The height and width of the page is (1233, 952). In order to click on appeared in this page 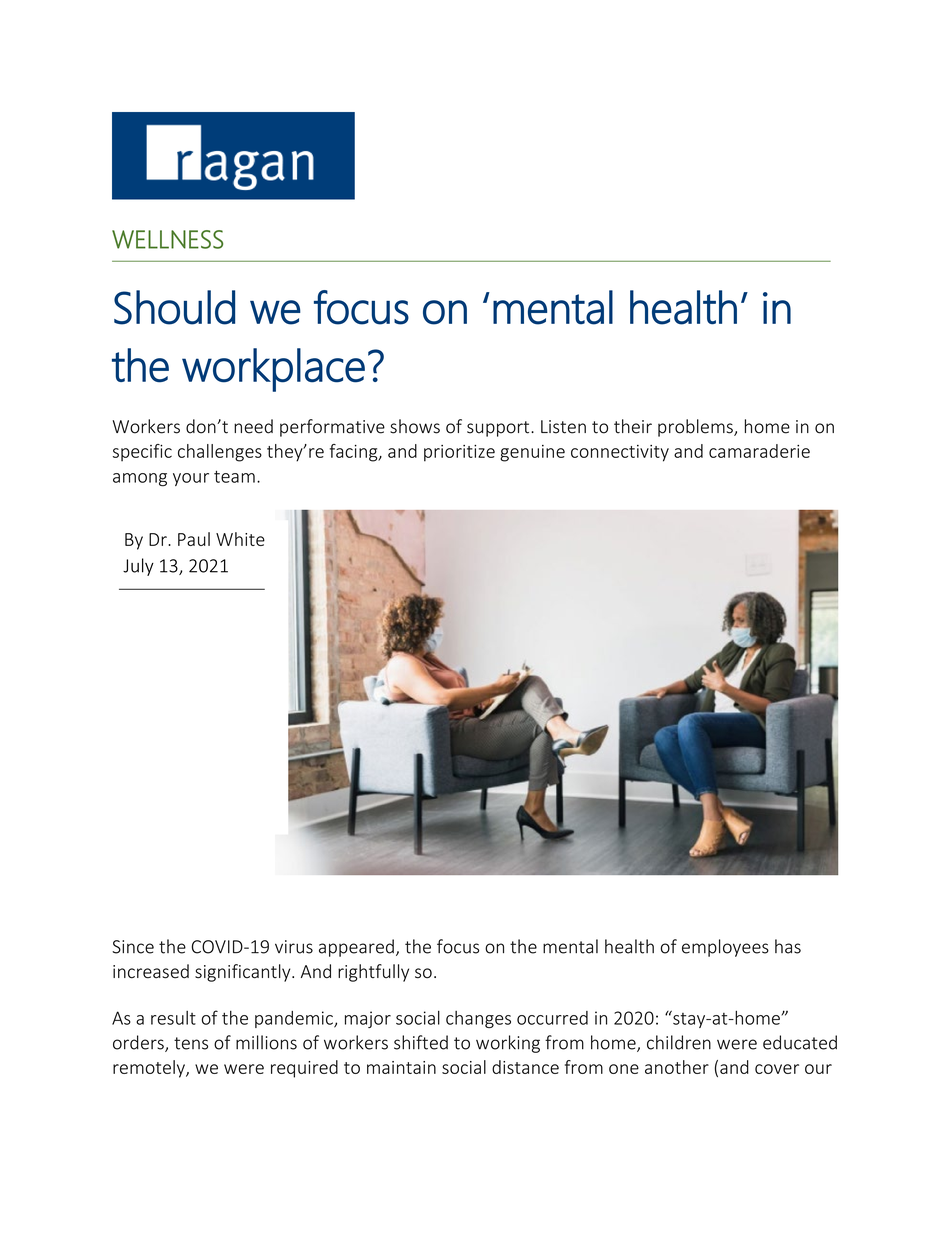, I will do `click(356, 948)`.
